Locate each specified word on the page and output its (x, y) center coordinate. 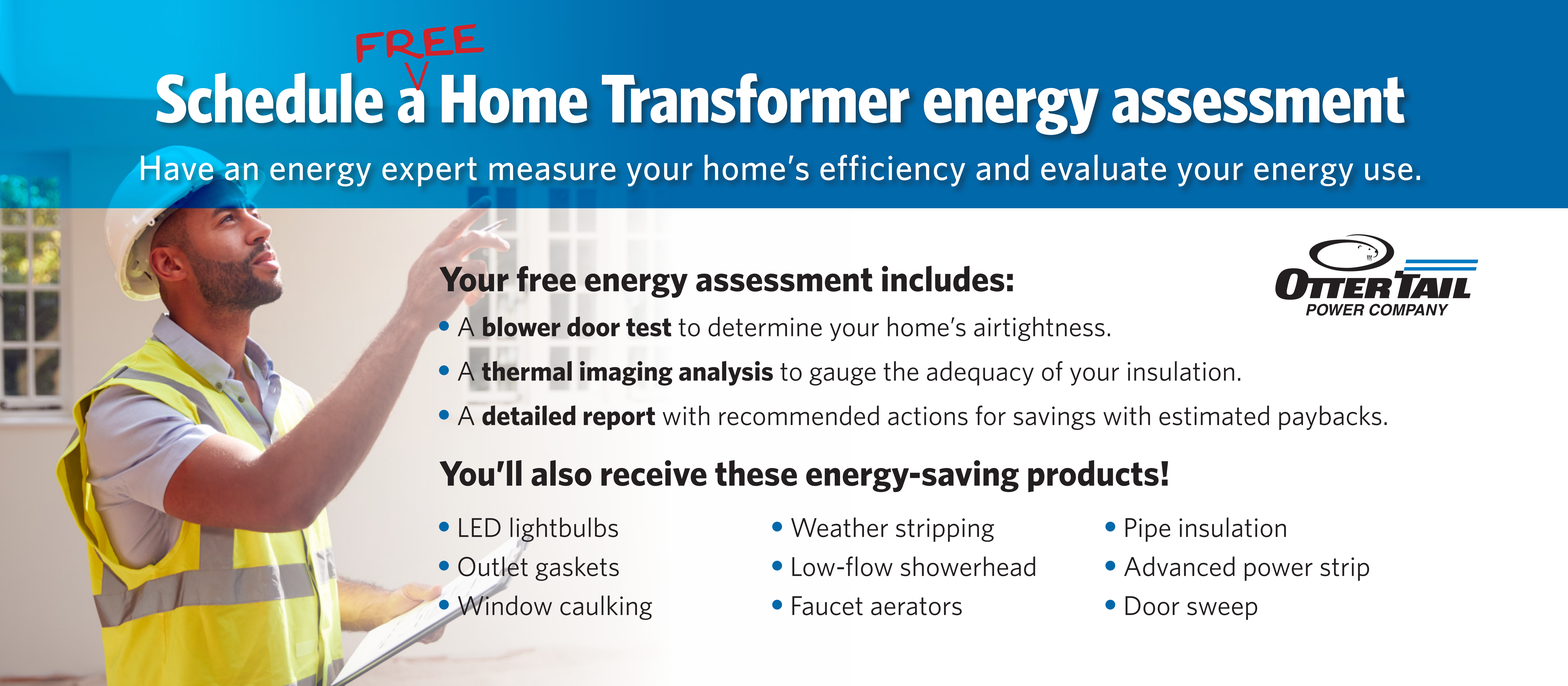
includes (943, 279)
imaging (626, 373)
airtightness (1039, 328)
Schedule (269, 98)
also (561, 473)
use (1388, 172)
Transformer (756, 98)
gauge (842, 376)
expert (429, 172)
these (756, 473)
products (1093, 476)
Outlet (493, 567)
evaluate (1103, 167)
